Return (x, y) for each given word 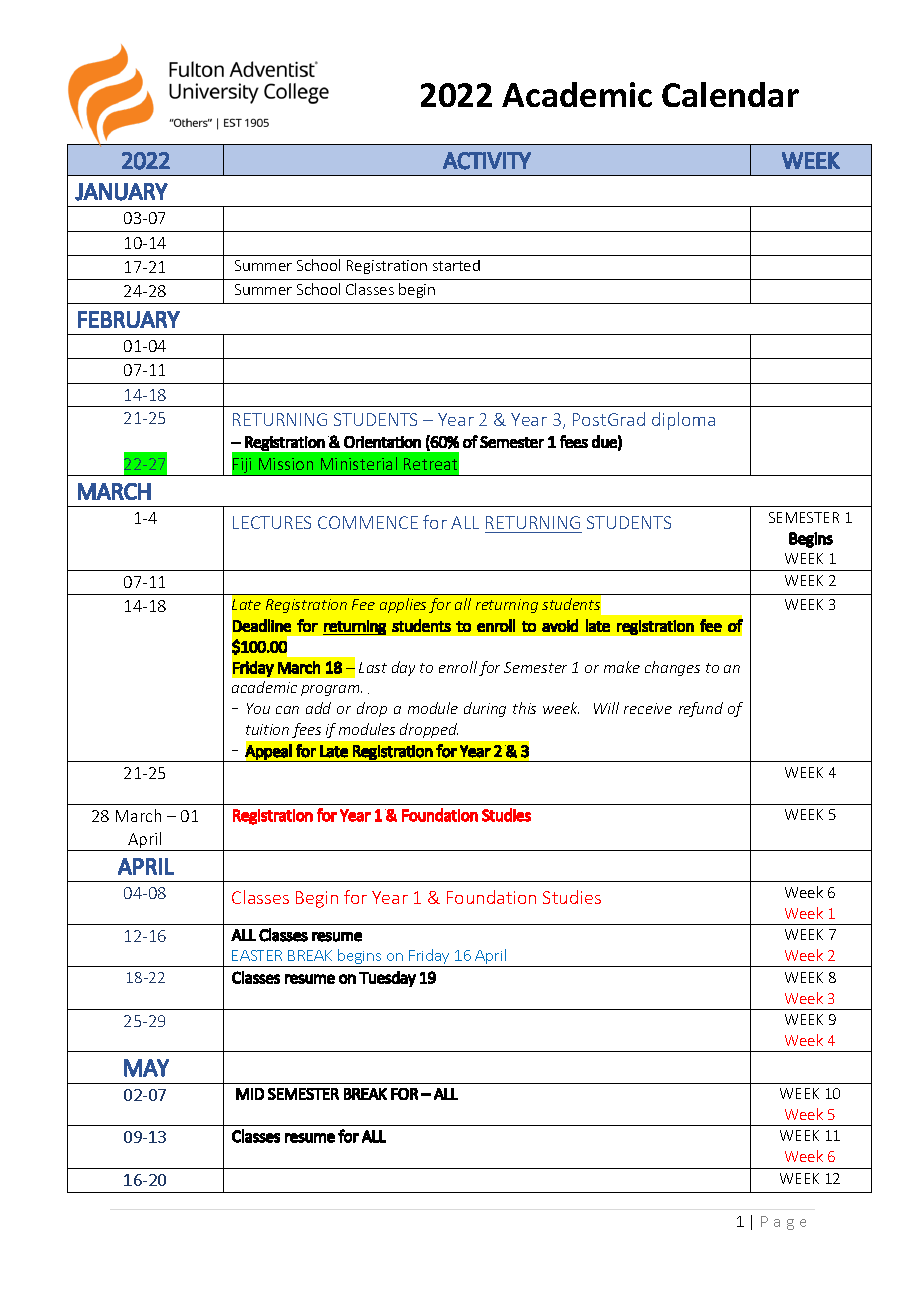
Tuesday (387, 979)
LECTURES (272, 522)
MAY (146, 1068)
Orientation (382, 442)
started (456, 265)
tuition (267, 729)
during (485, 709)
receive (648, 708)
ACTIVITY (487, 161)
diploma (683, 421)
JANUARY (121, 192)
